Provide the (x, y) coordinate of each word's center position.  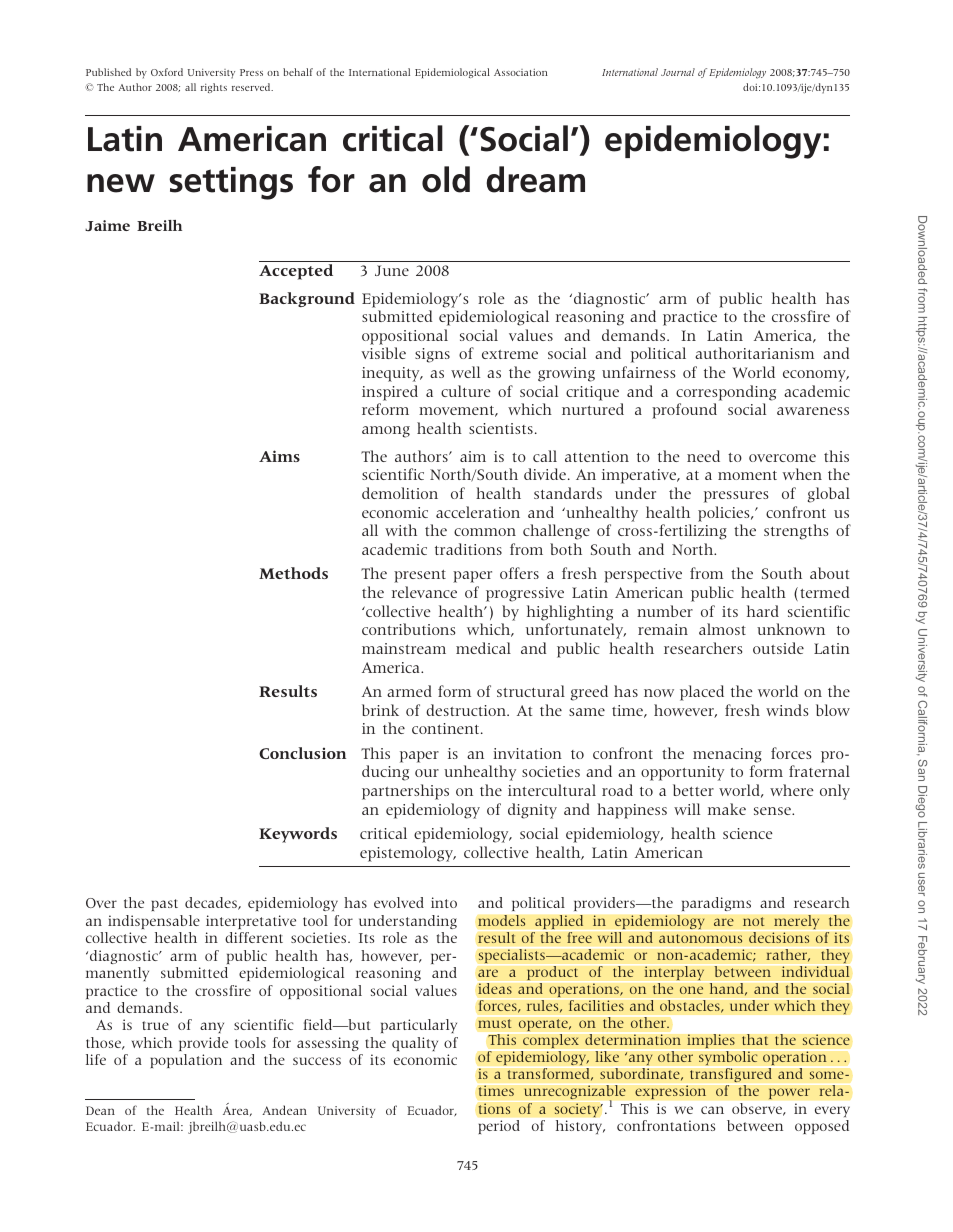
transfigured (731, 1075)
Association (521, 72)
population (186, 1061)
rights (214, 88)
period (499, 1127)
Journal (678, 72)
